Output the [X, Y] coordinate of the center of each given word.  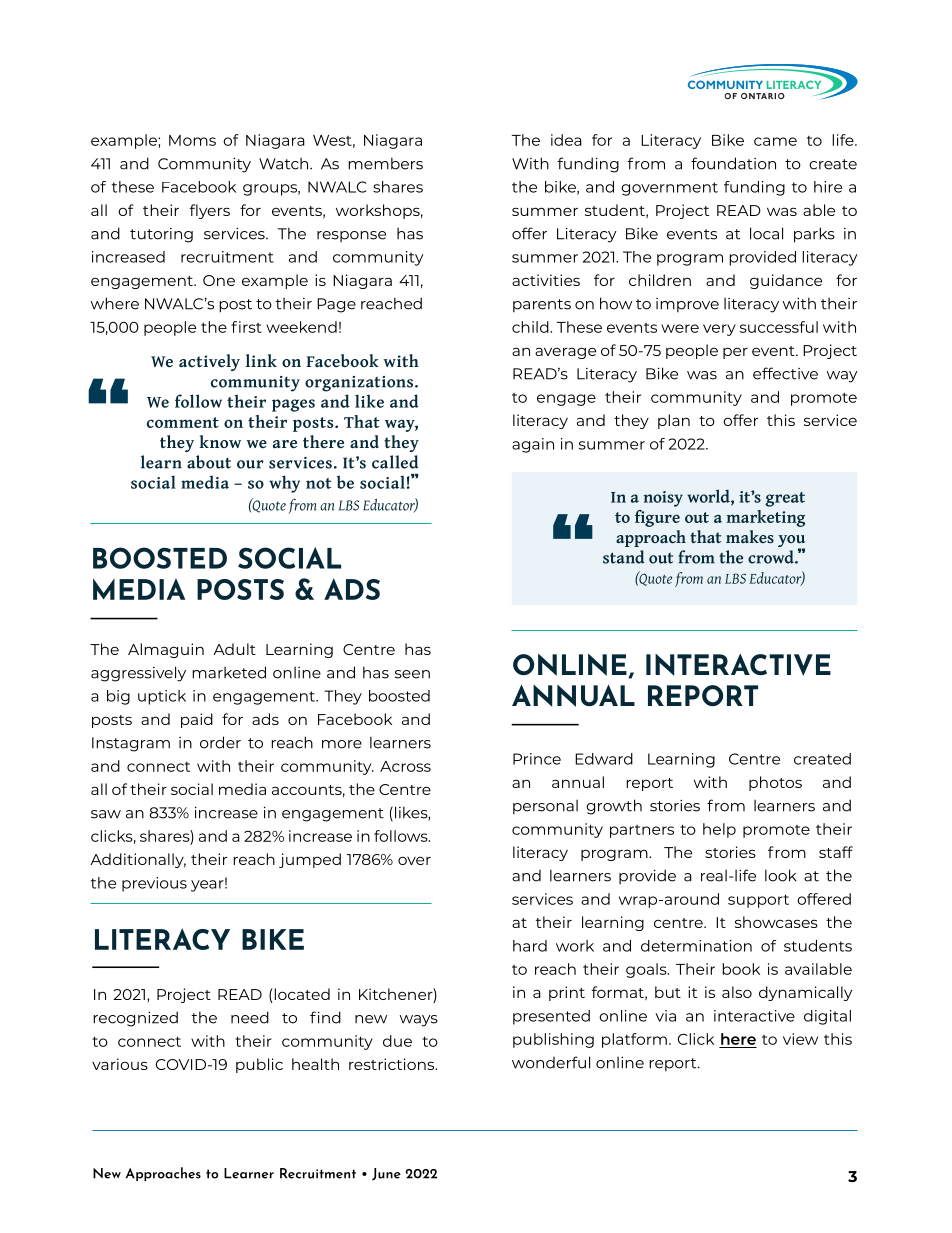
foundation [733, 163]
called [395, 462]
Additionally [138, 860]
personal [545, 807]
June [386, 1174]
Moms [192, 140]
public [259, 1065]
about [209, 462]
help [719, 830]
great [785, 499]
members [385, 163]
